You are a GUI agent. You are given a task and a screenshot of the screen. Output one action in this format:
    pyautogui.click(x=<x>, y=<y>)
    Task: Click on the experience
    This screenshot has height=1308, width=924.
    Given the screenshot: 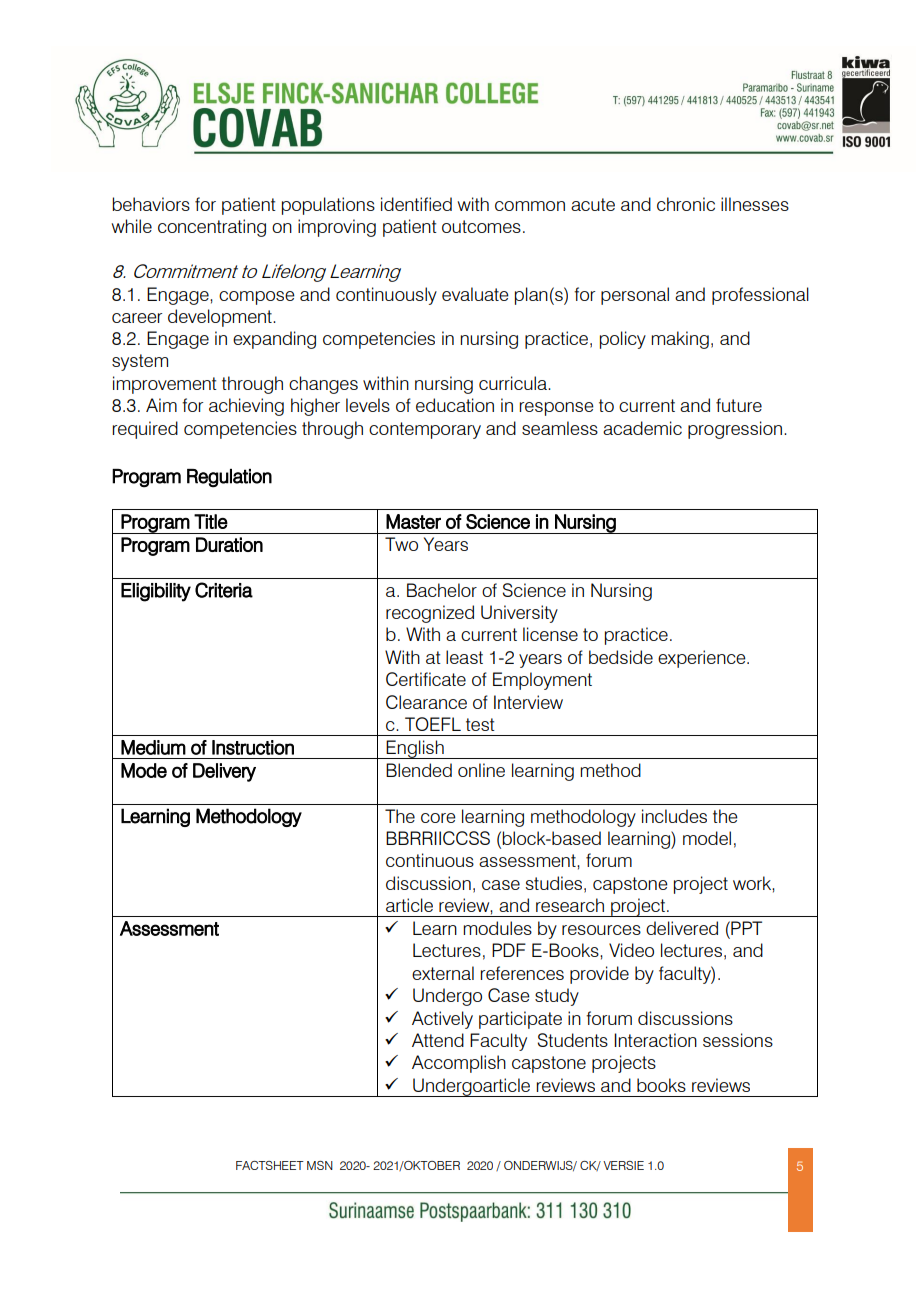 What is the action you would take?
    pyautogui.click(x=703, y=659)
